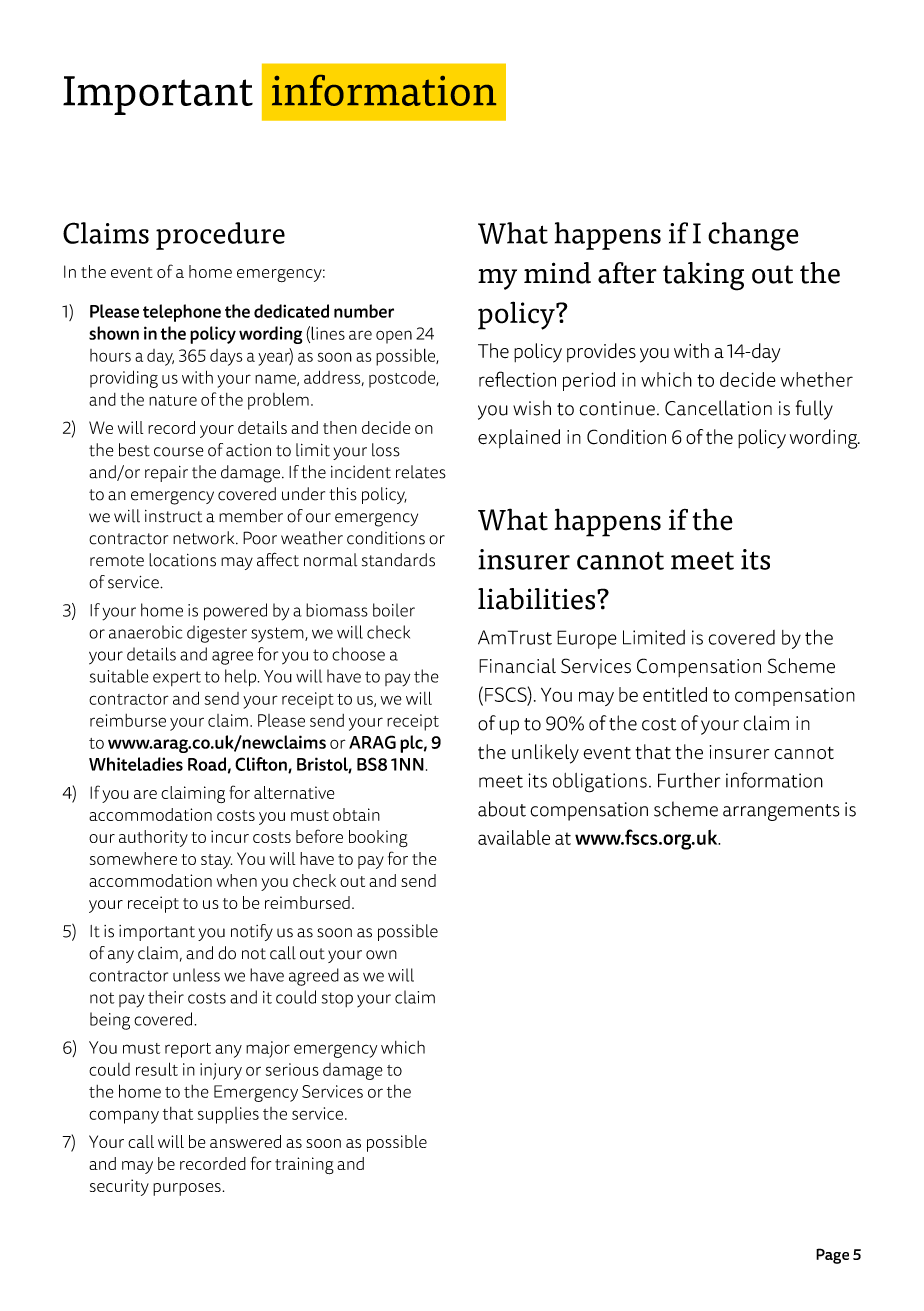  What do you see at coordinates (220, 236) in the screenshot?
I see `procedure` at bounding box center [220, 236].
